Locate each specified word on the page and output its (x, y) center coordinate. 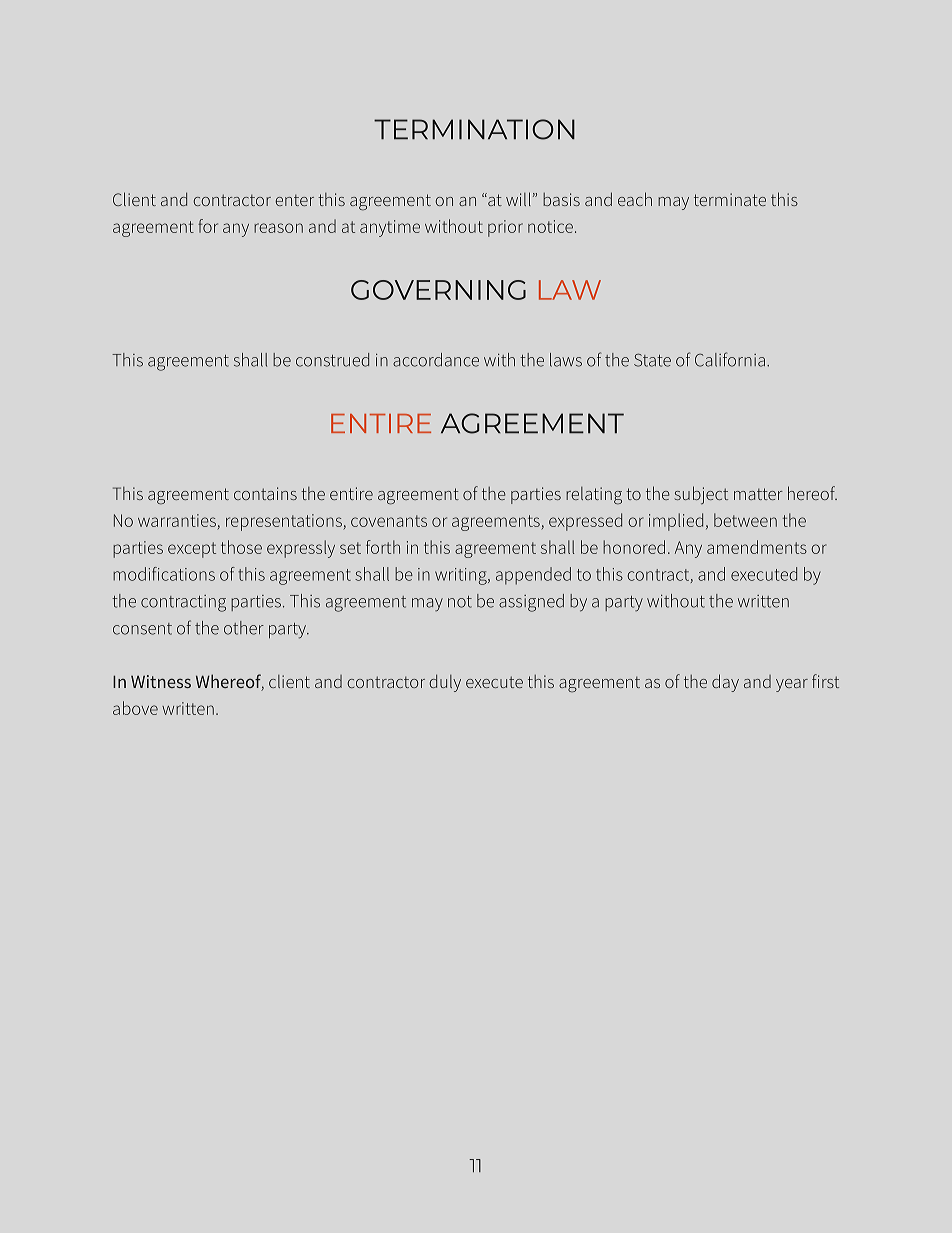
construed (332, 360)
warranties (177, 520)
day (725, 683)
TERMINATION (474, 129)
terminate (730, 199)
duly (445, 683)
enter (294, 200)
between (745, 520)
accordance (436, 360)
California (730, 359)
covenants (389, 521)
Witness (161, 681)
